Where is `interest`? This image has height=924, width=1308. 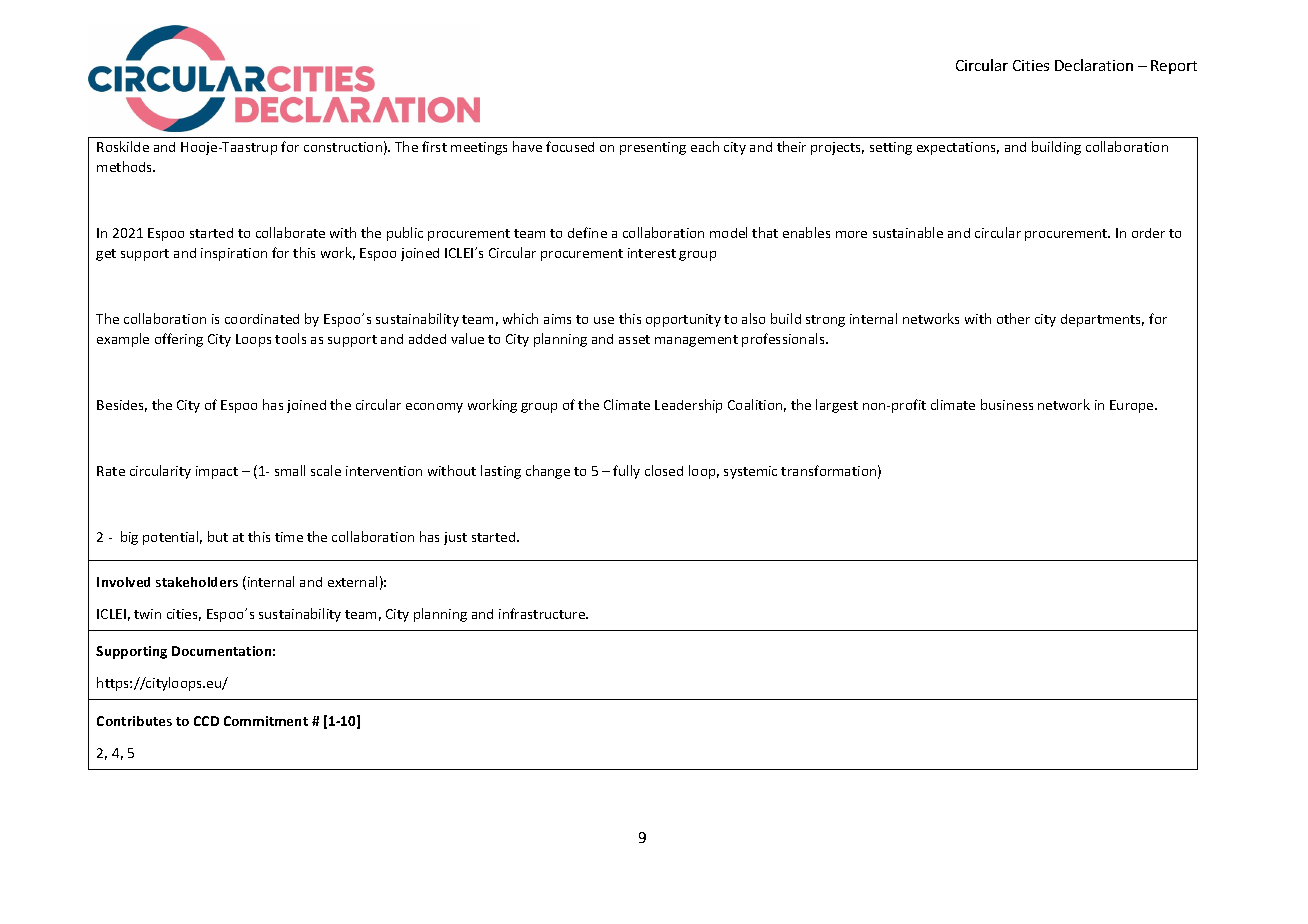
interest is located at coordinates (652, 253).
